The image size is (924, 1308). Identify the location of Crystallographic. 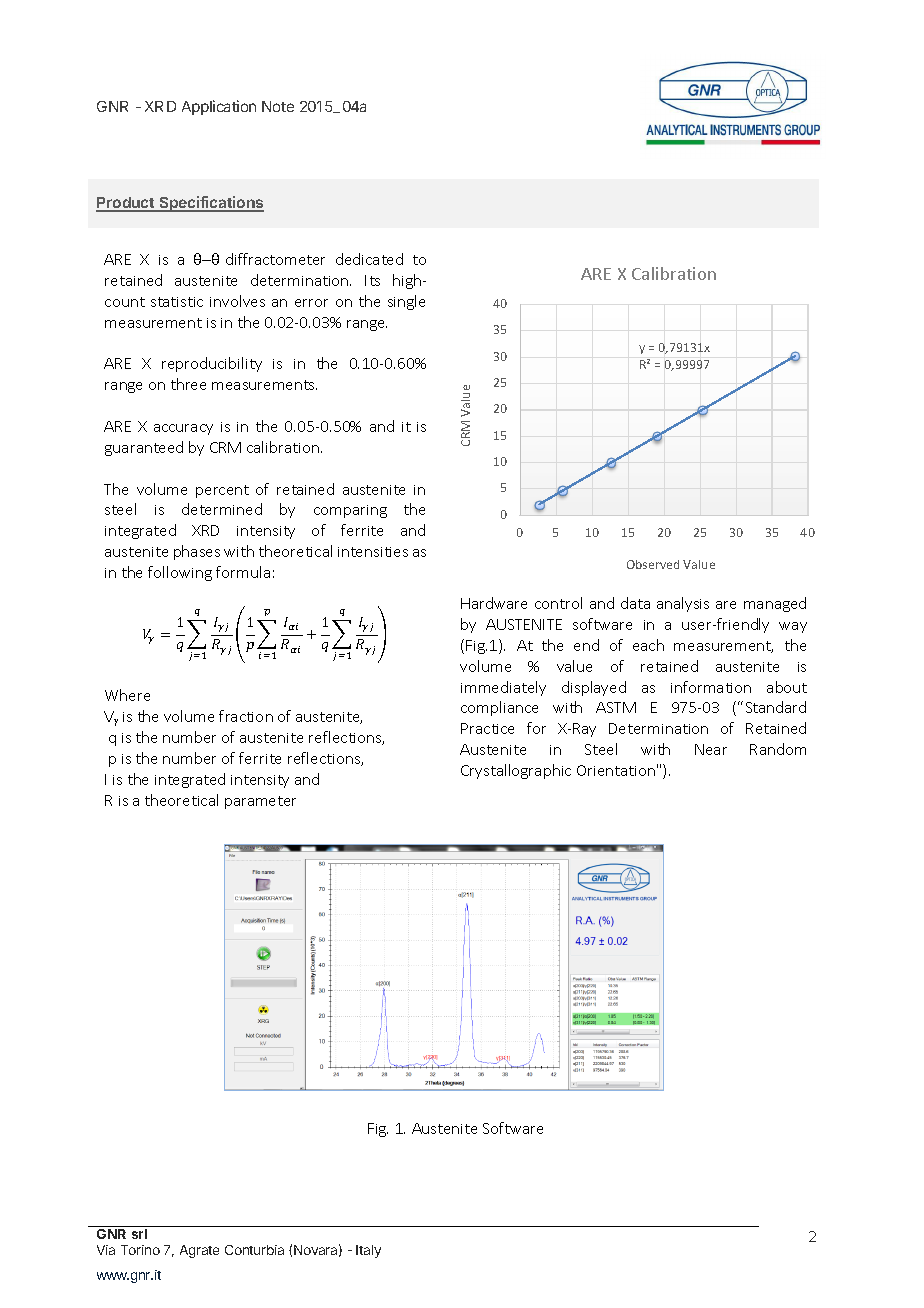
(516, 771).
